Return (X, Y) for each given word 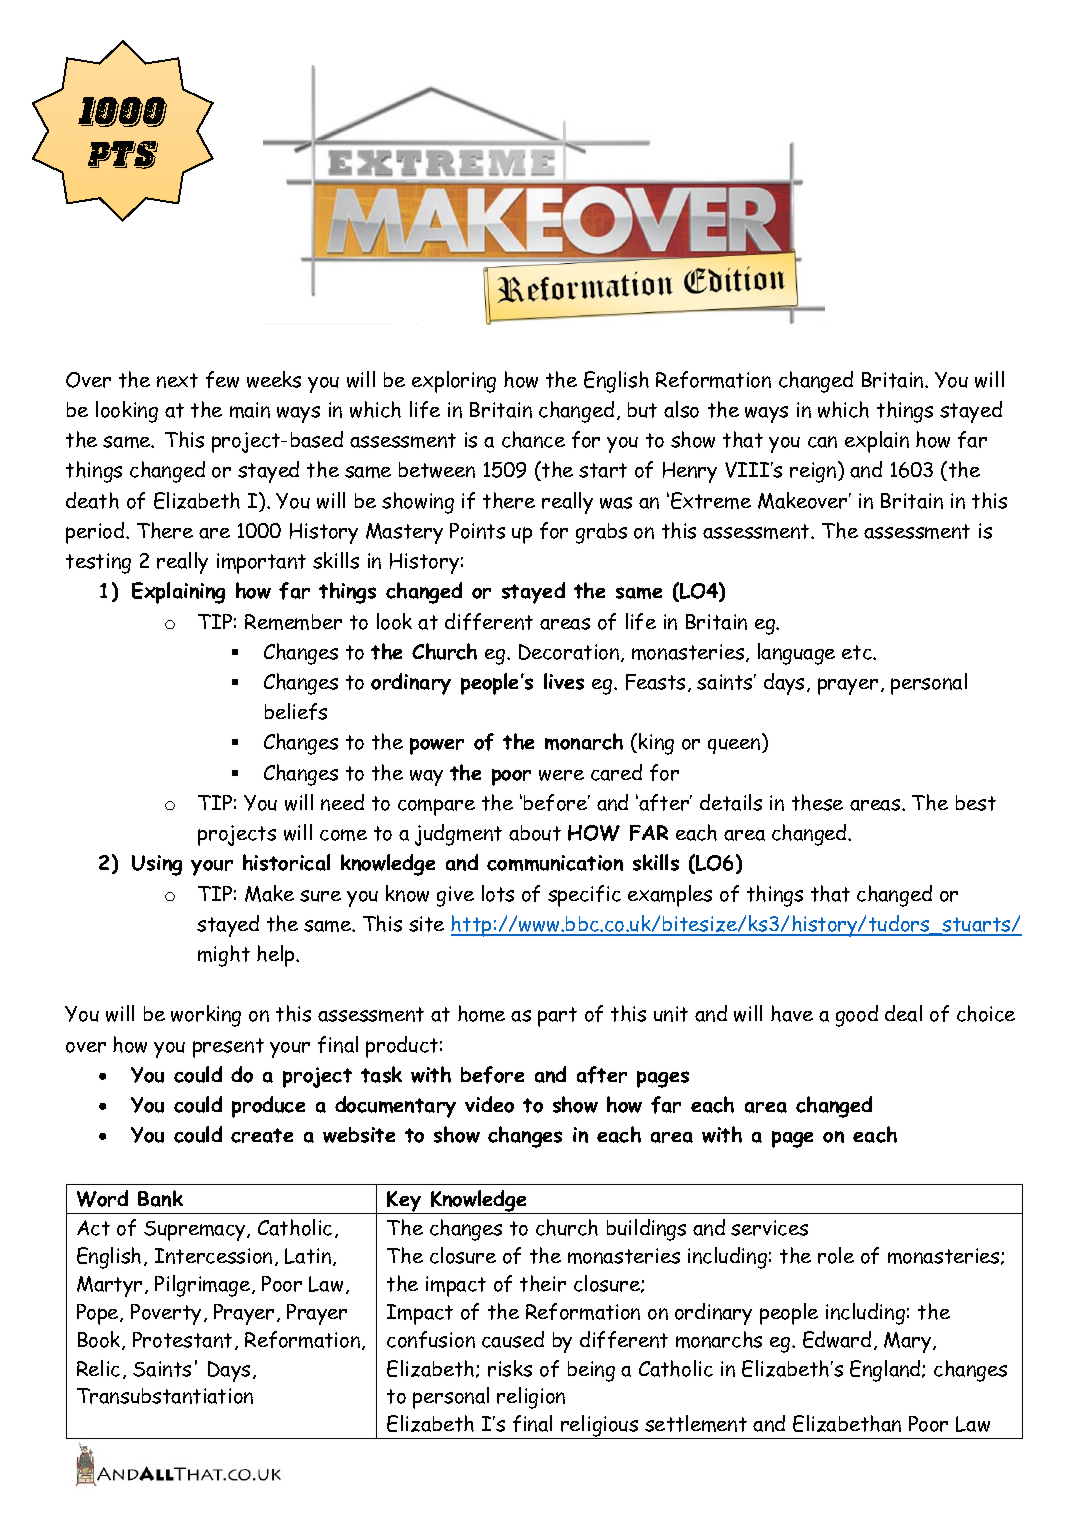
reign (814, 472)
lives (564, 681)
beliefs (296, 711)
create (262, 1135)
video (489, 1104)
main (250, 410)
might (224, 956)
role (836, 1255)
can (822, 442)
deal (903, 1013)
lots (498, 893)
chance (533, 439)
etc (858, 652)
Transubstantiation (165, 1396)
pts (123, 155)
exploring (454, 382)
